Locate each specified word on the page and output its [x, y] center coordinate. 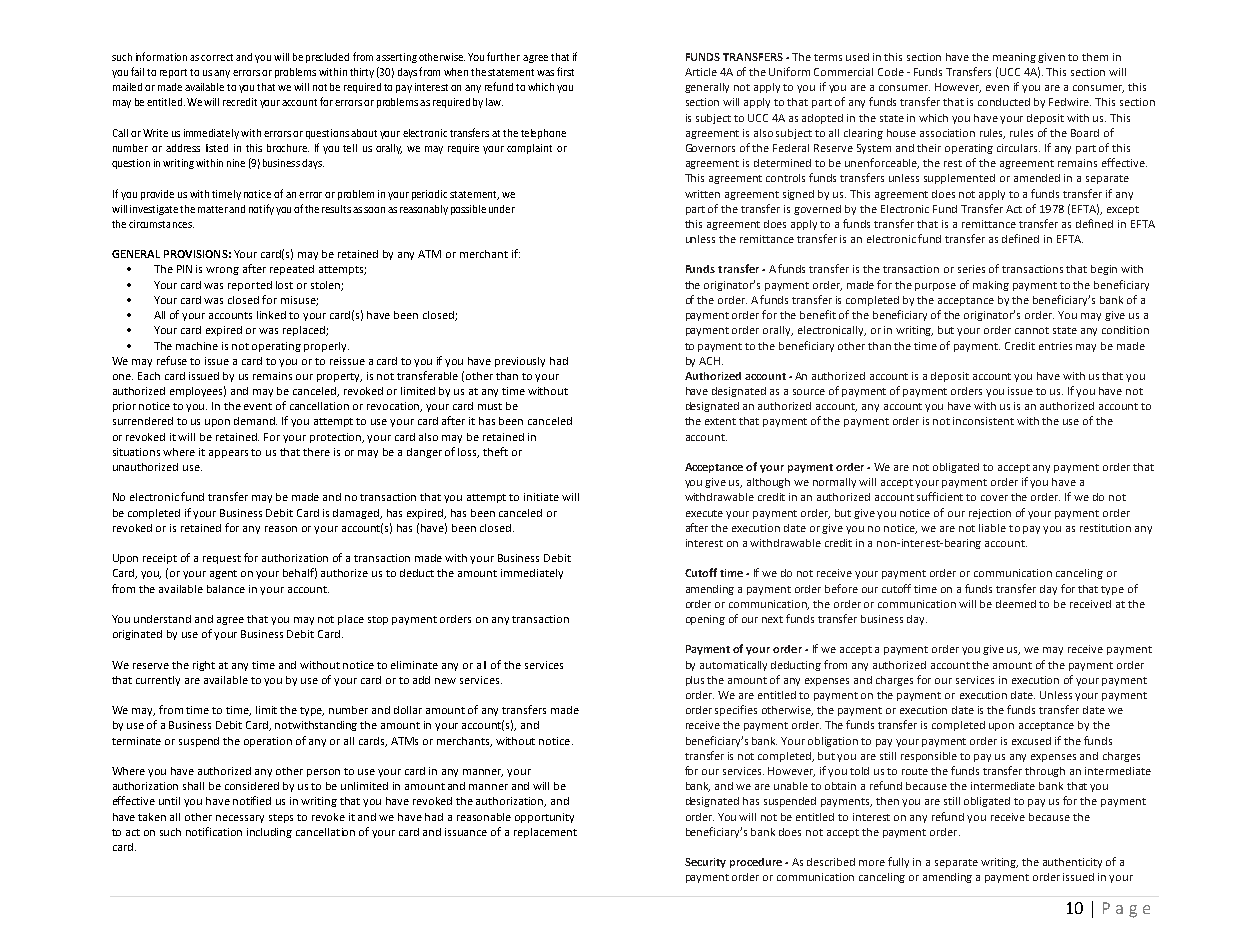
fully [898, 862]
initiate [541, 497]
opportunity [544, 818]
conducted [1004, 102]
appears [228, 454]
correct [217, 57]
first [565, 71]
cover [994, 498]
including [269, 833]
